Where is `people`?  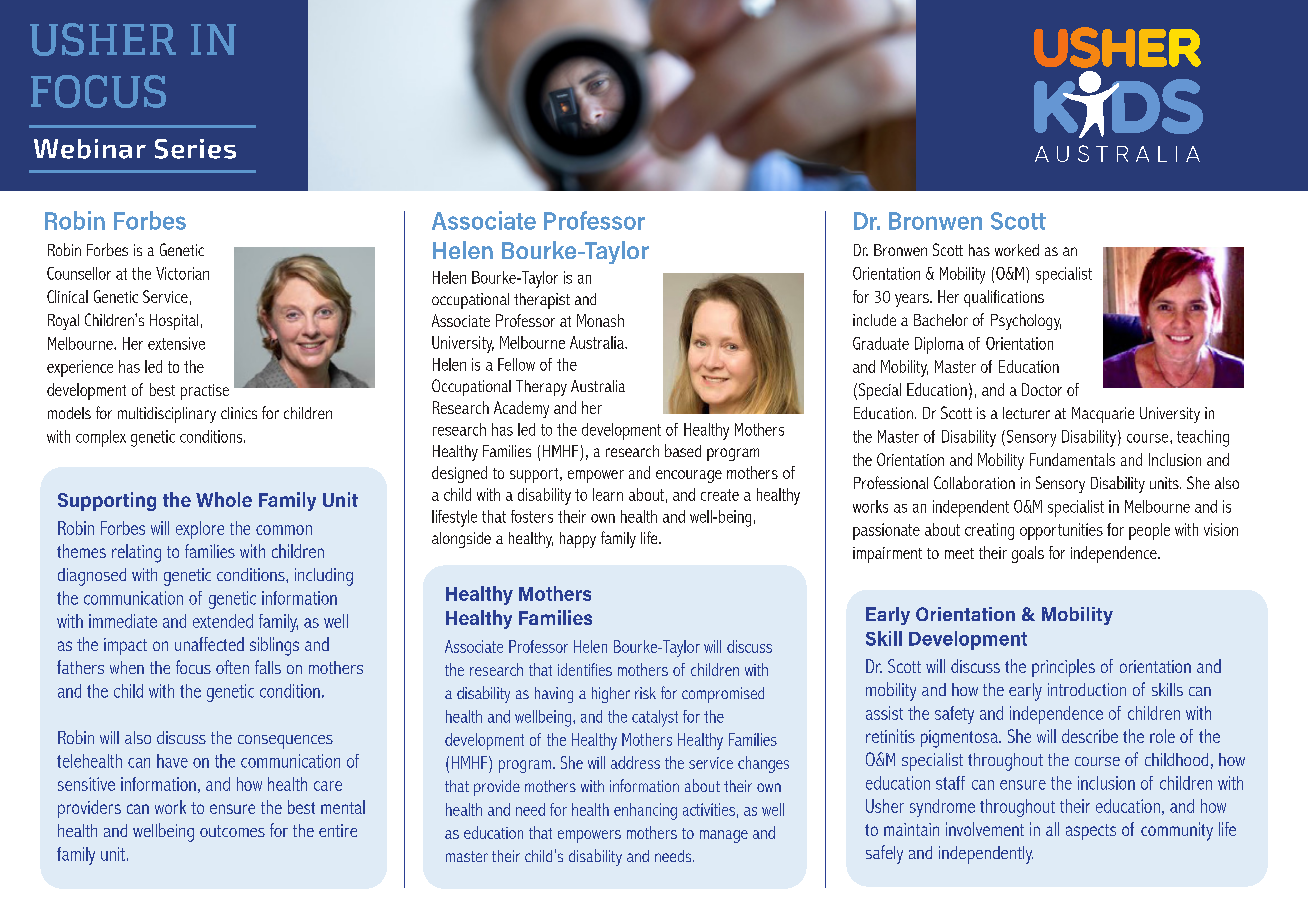
people is located at coordinates (1149, 531).
